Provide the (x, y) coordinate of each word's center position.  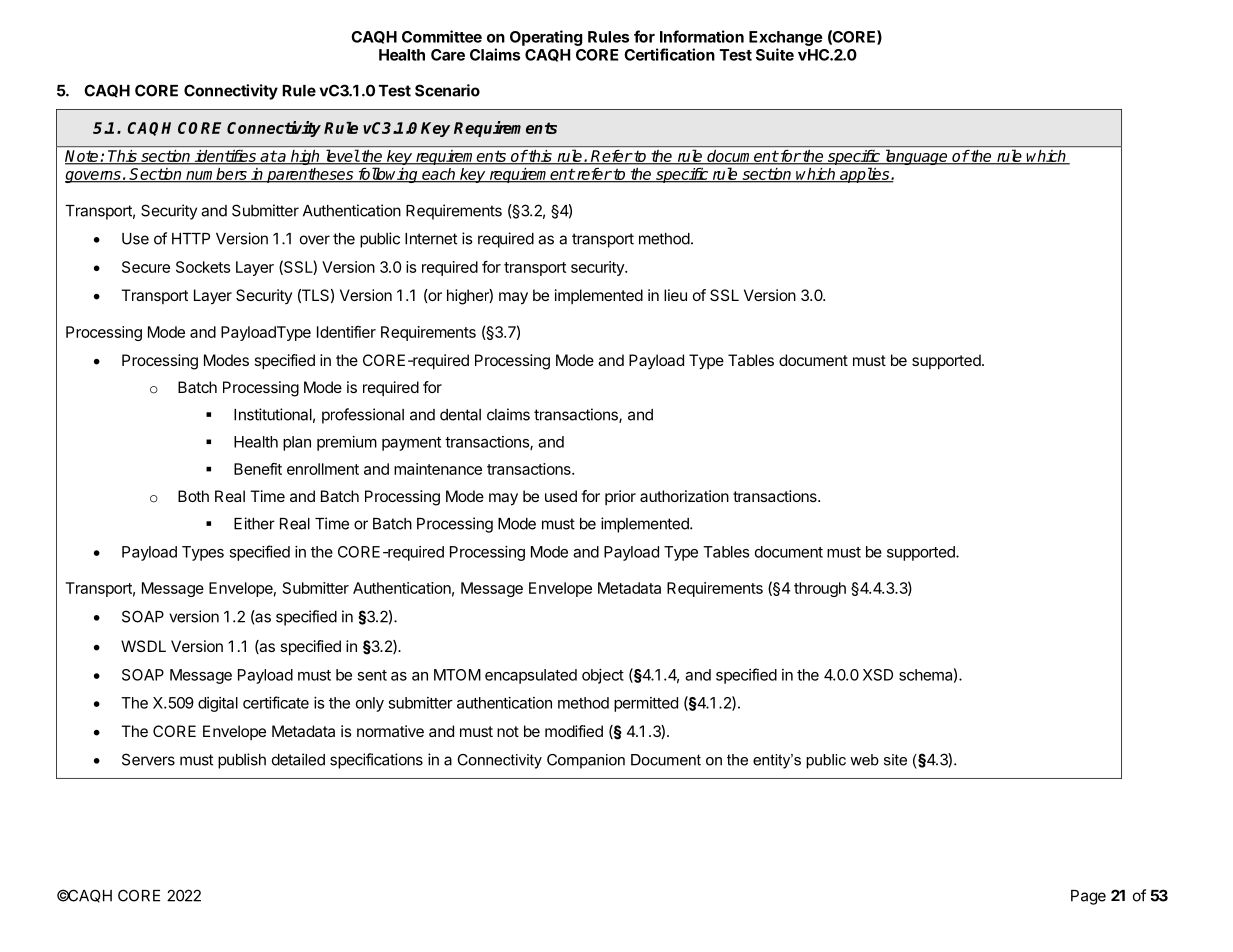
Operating (546, 38)
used (561, 496)
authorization (684, 496)
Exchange (786, 38)
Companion (586, 761)
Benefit (258, 469)
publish (242, 761)
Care (448, 55)
